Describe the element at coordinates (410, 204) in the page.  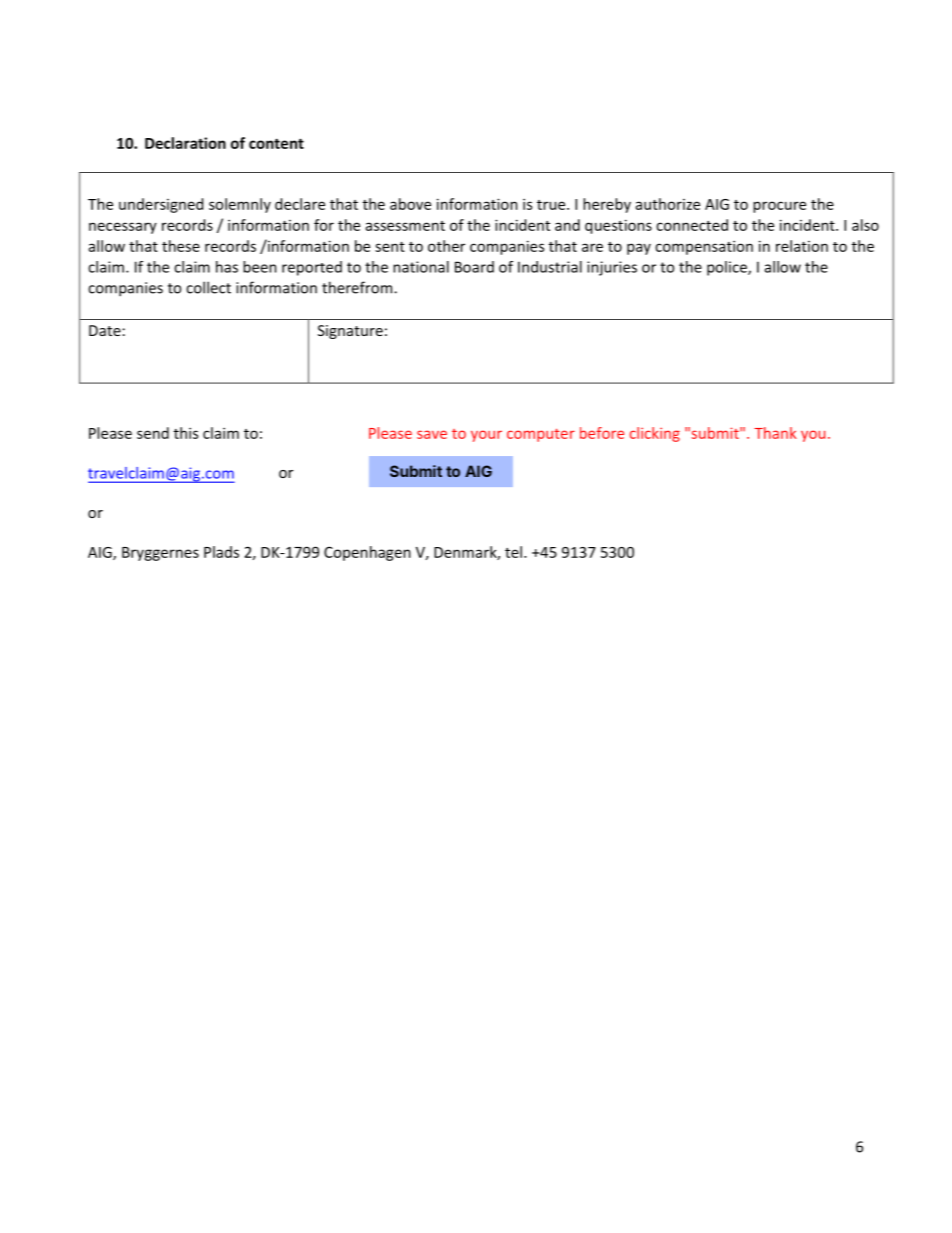
I see `above` at that location.
